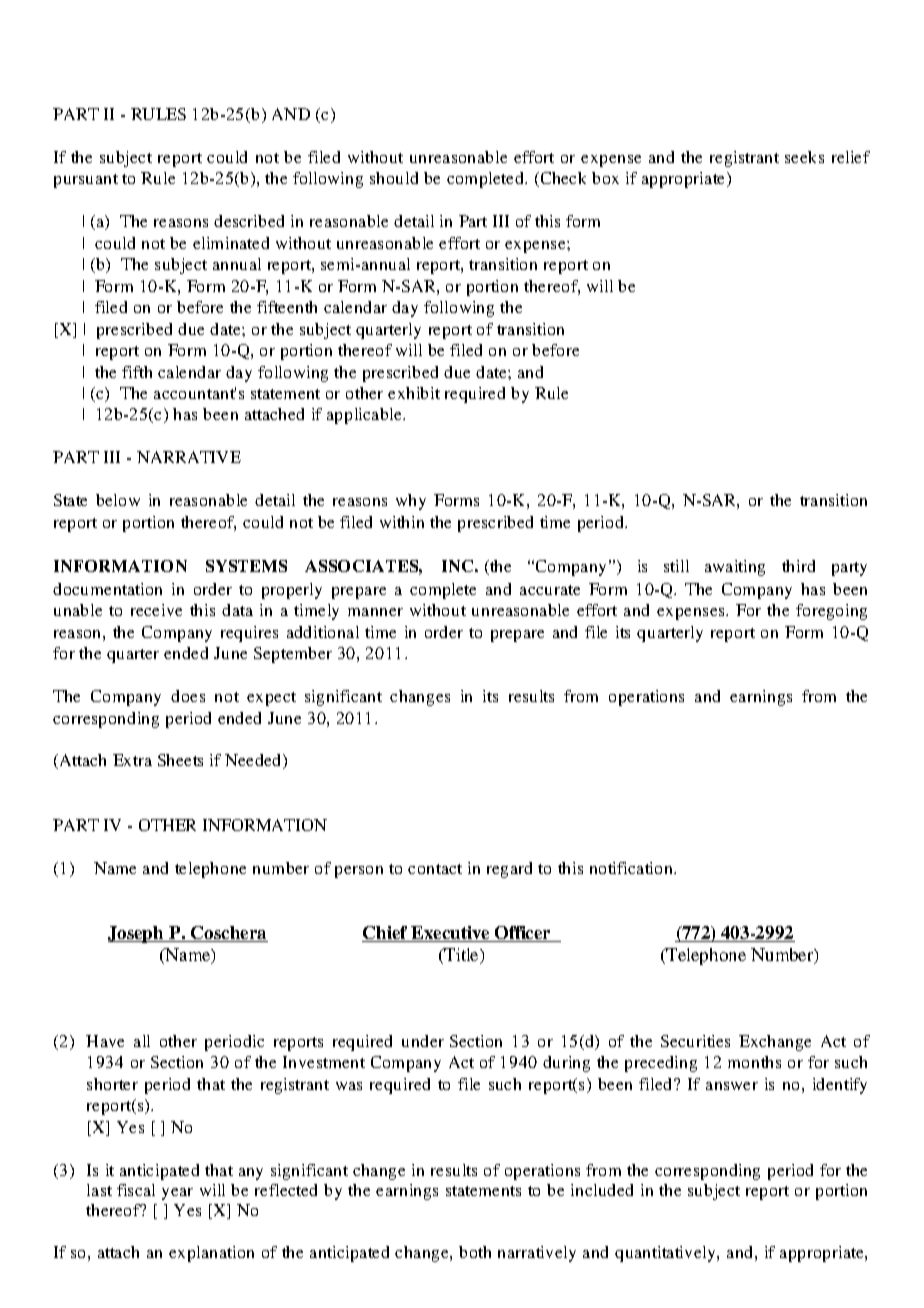 The image size is (924, 1308). I want to click on notification, so click(632, 868).
